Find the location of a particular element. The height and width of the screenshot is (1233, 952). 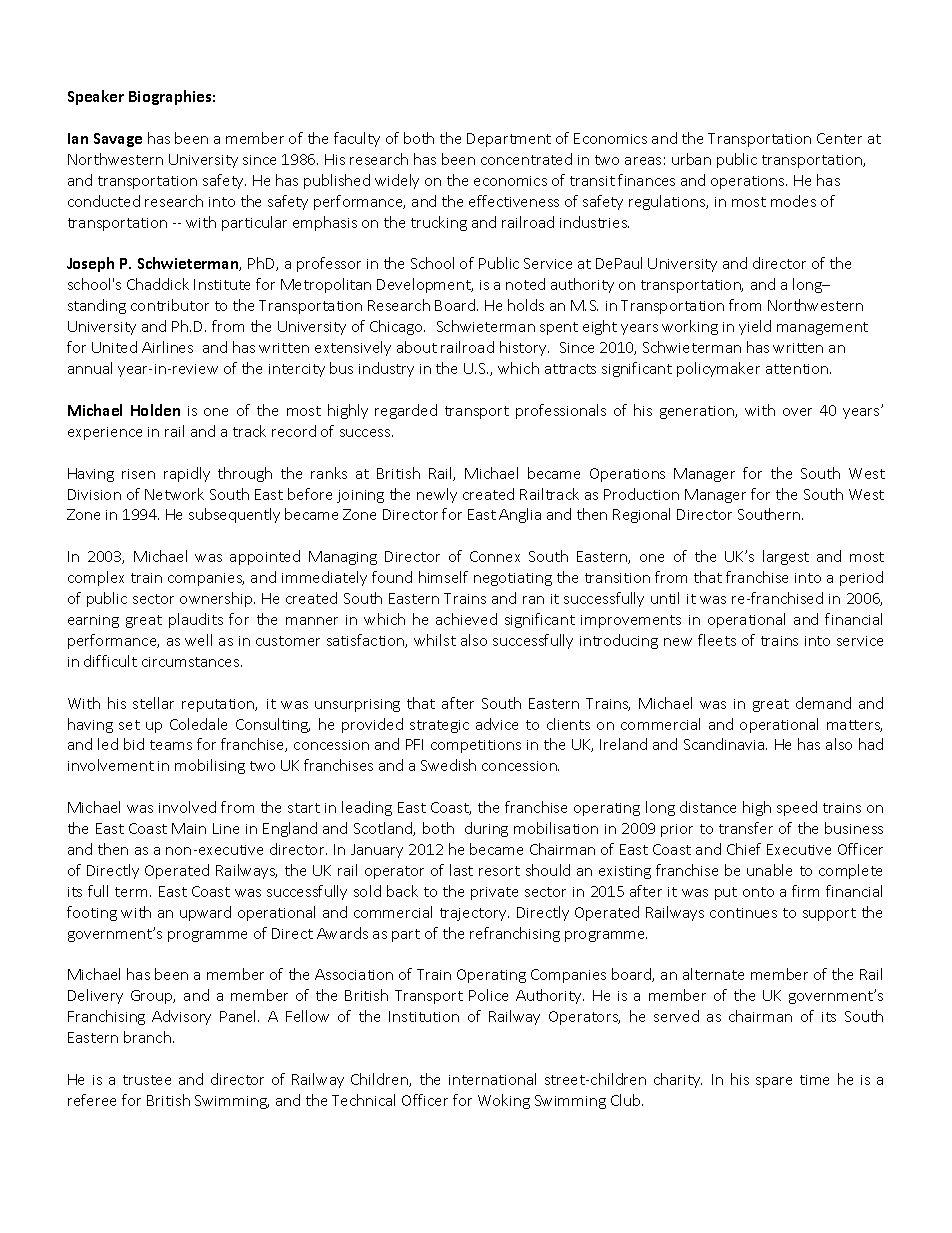

Center is located at coordinates (839, 138).
